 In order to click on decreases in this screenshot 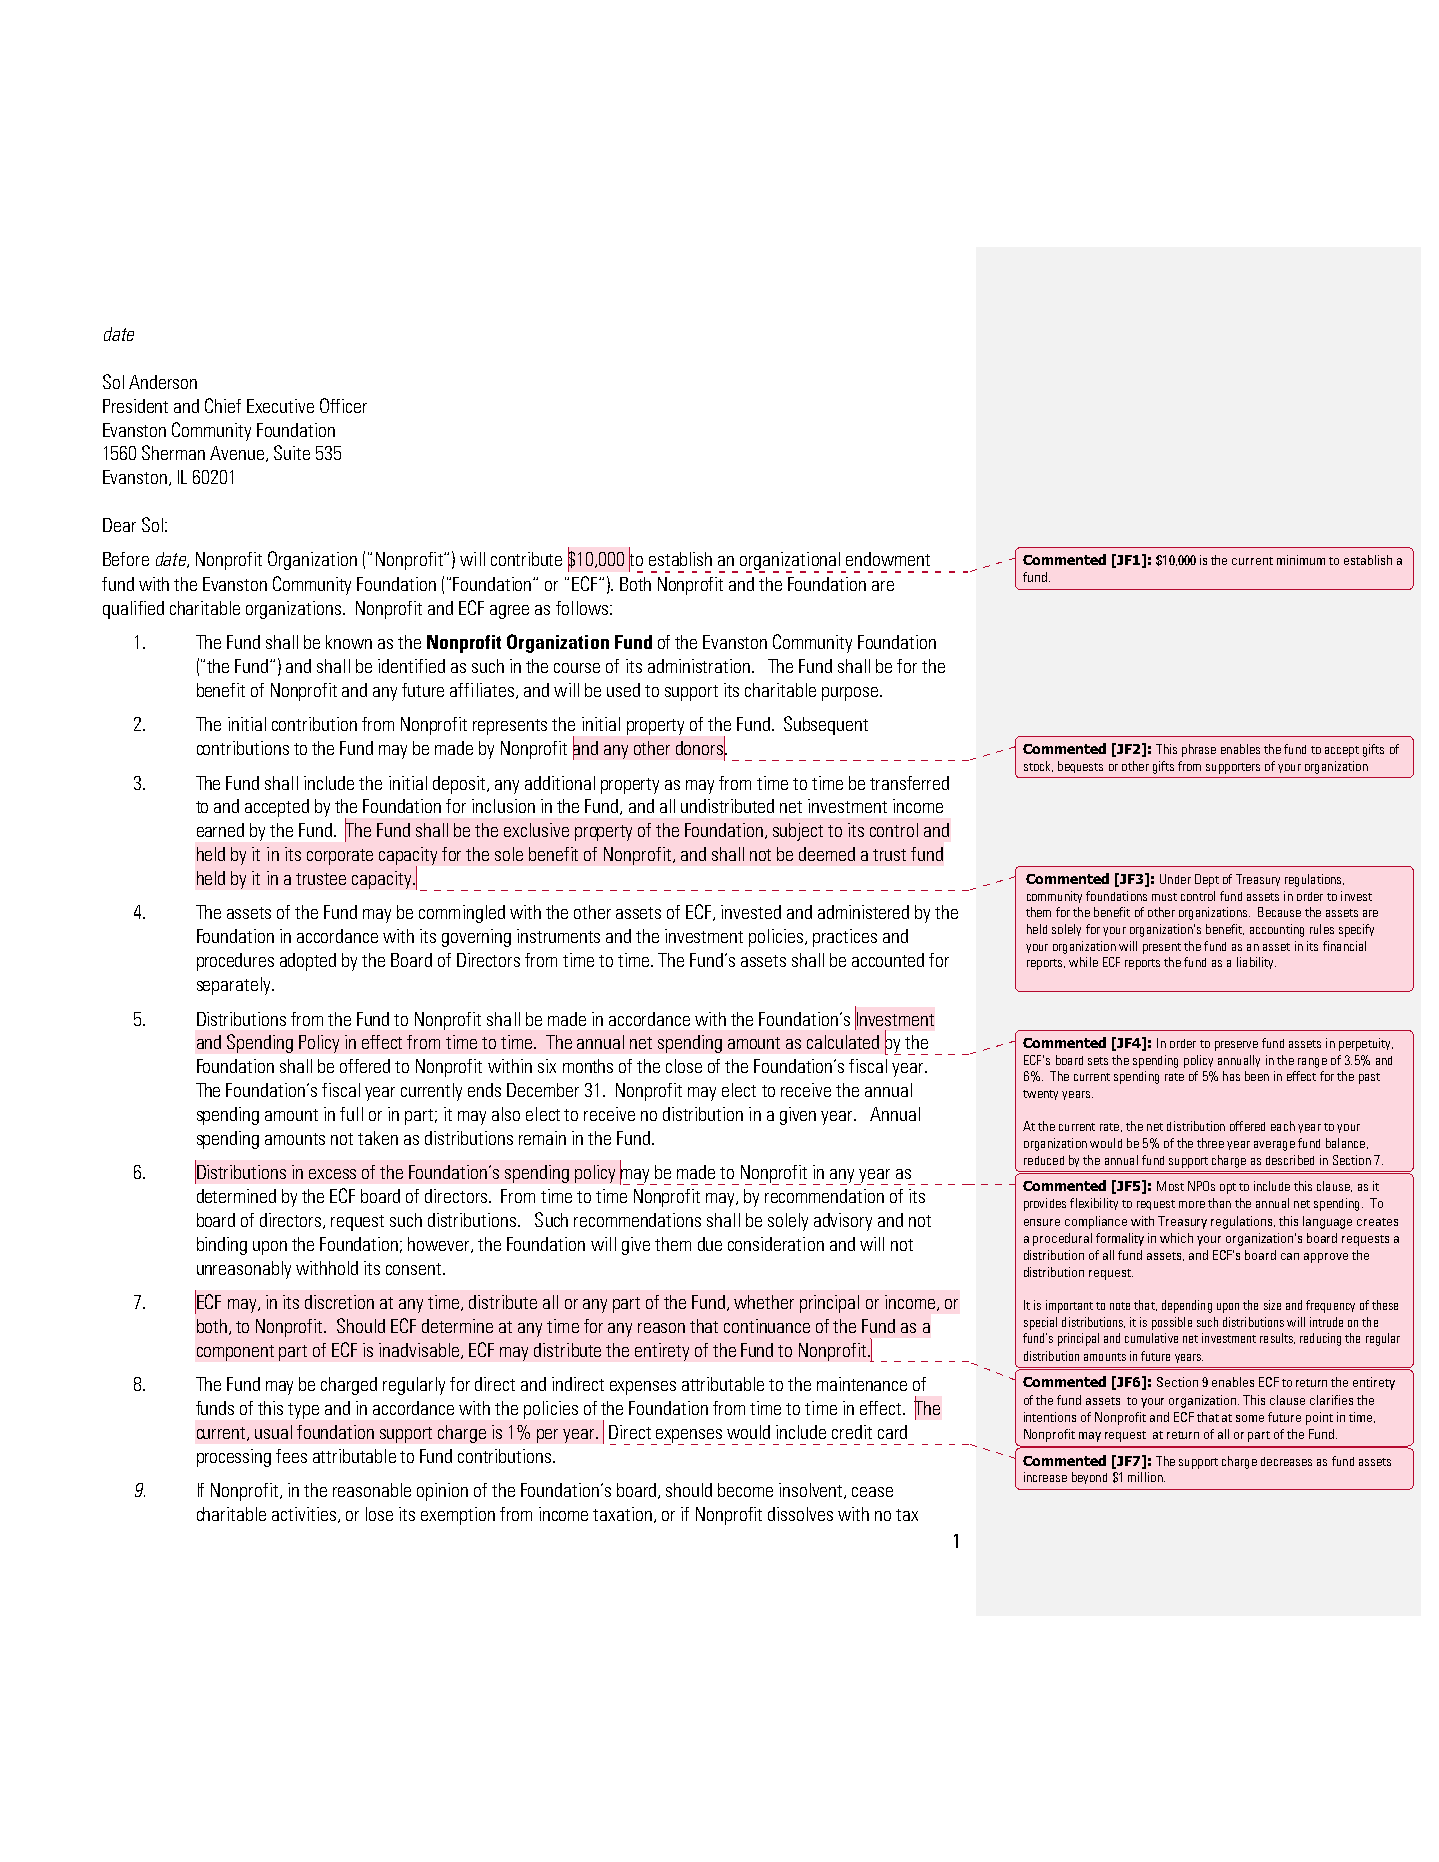, I will do `click(1286, 1461)`.
